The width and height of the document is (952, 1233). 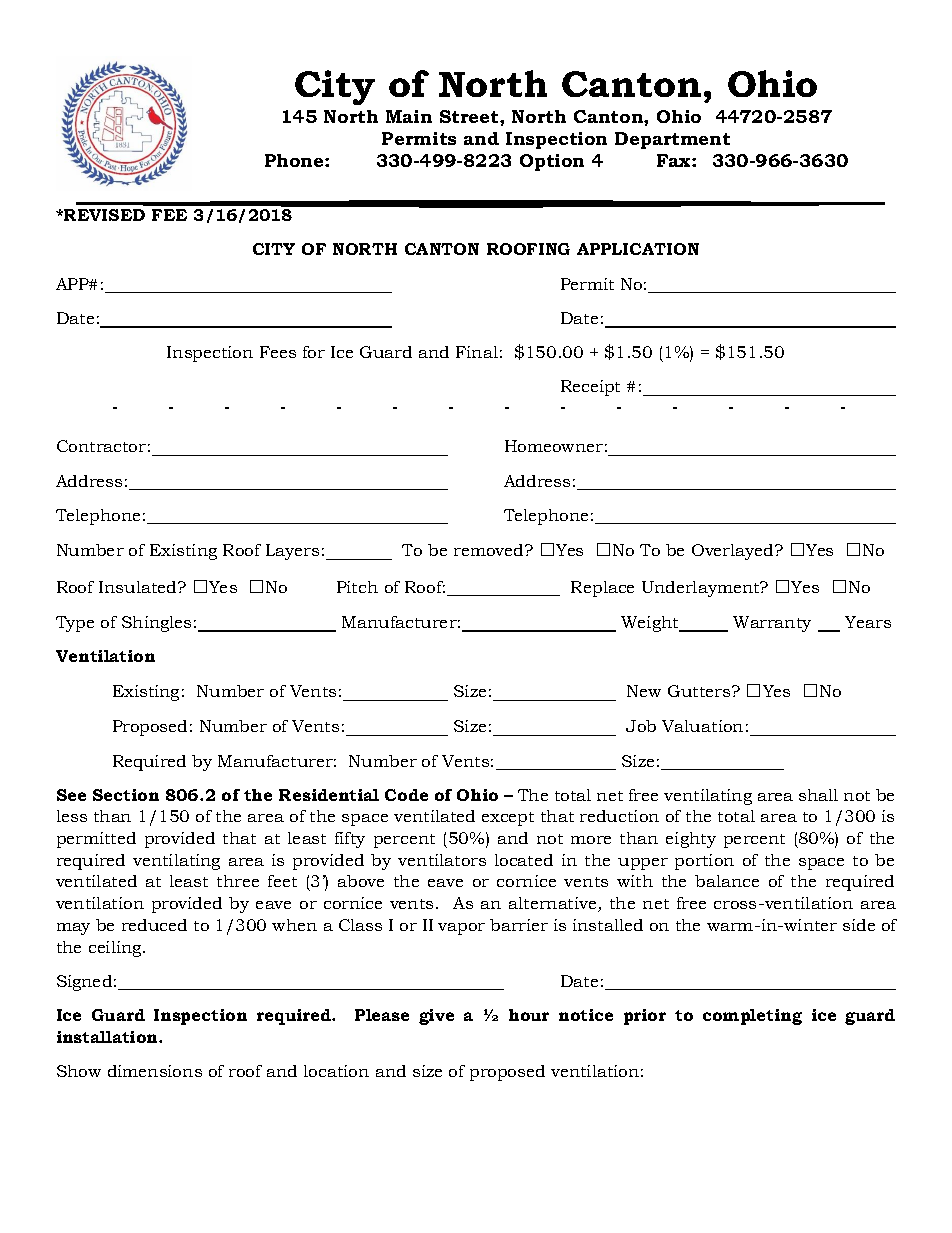 What do you see at coordinates (470, 116) in the document?
I see `Street` at bounding box center [470, 116].
